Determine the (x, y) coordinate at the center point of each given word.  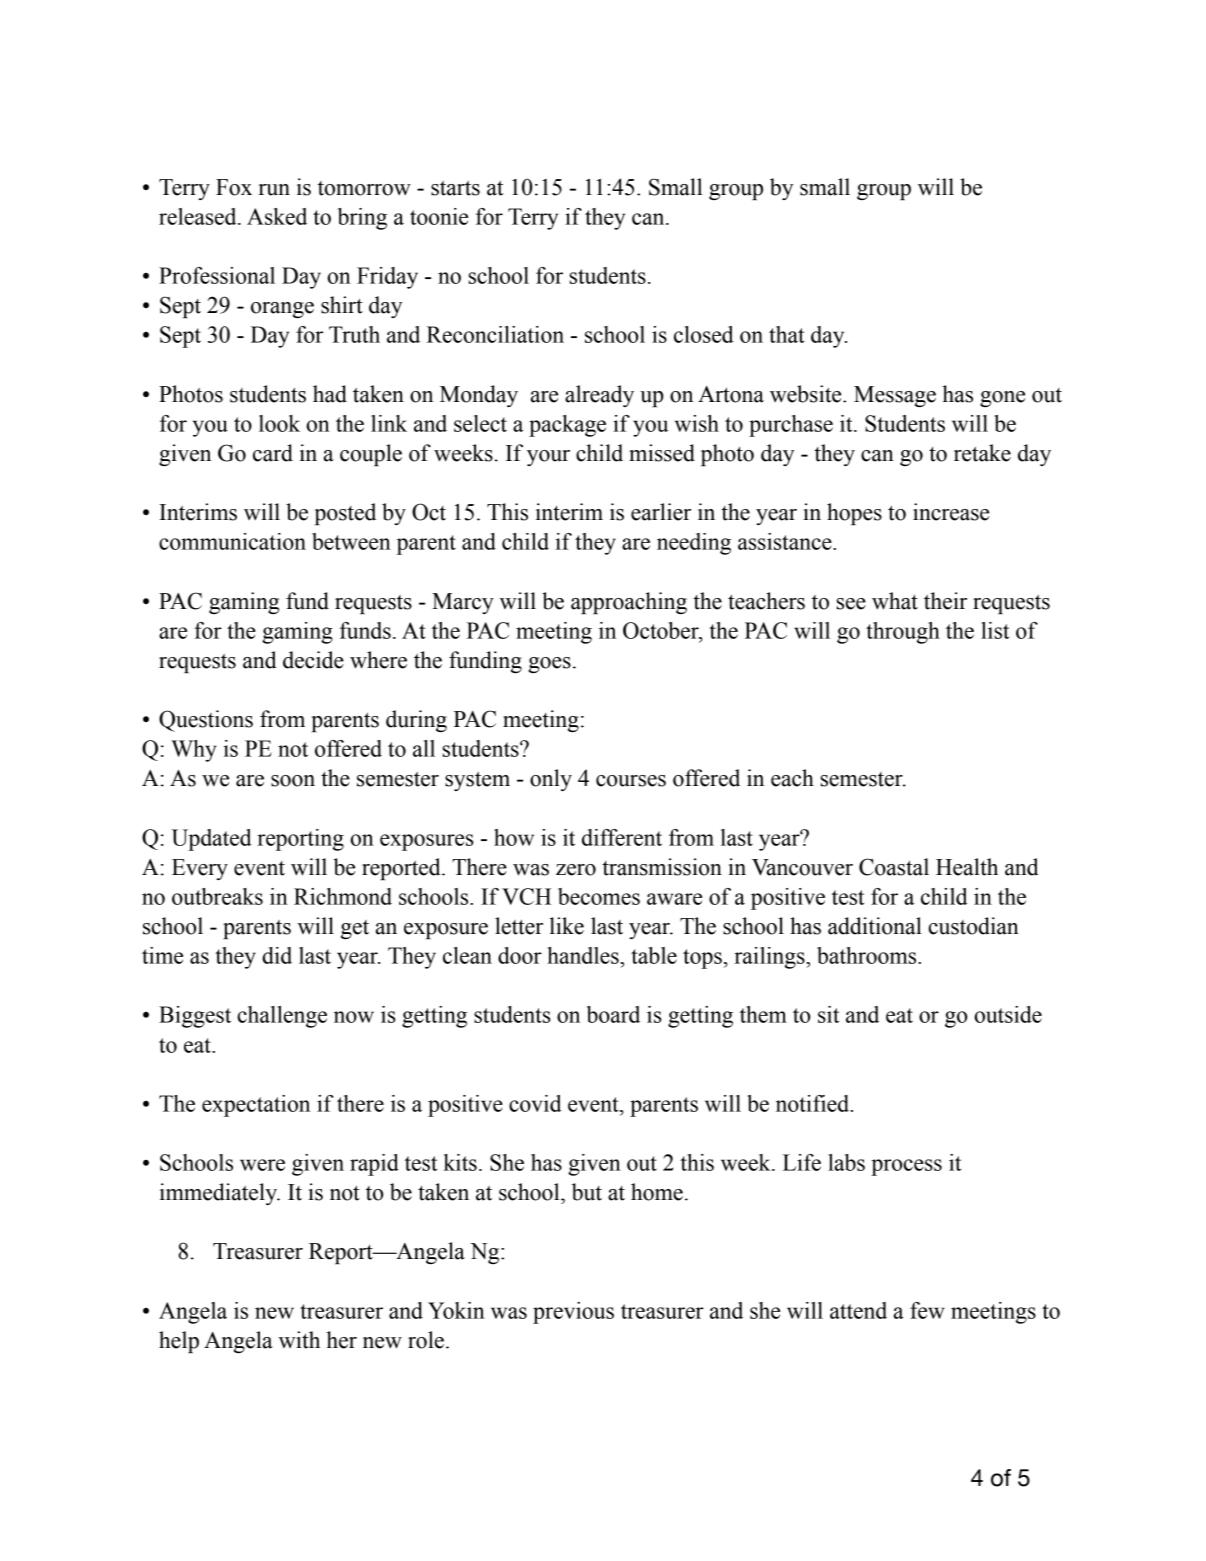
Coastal (894, 867)
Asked (277, 216)
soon (293, 781)
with (299, 1340)
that (787, 334)
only (551, 780)
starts (455, 188)
